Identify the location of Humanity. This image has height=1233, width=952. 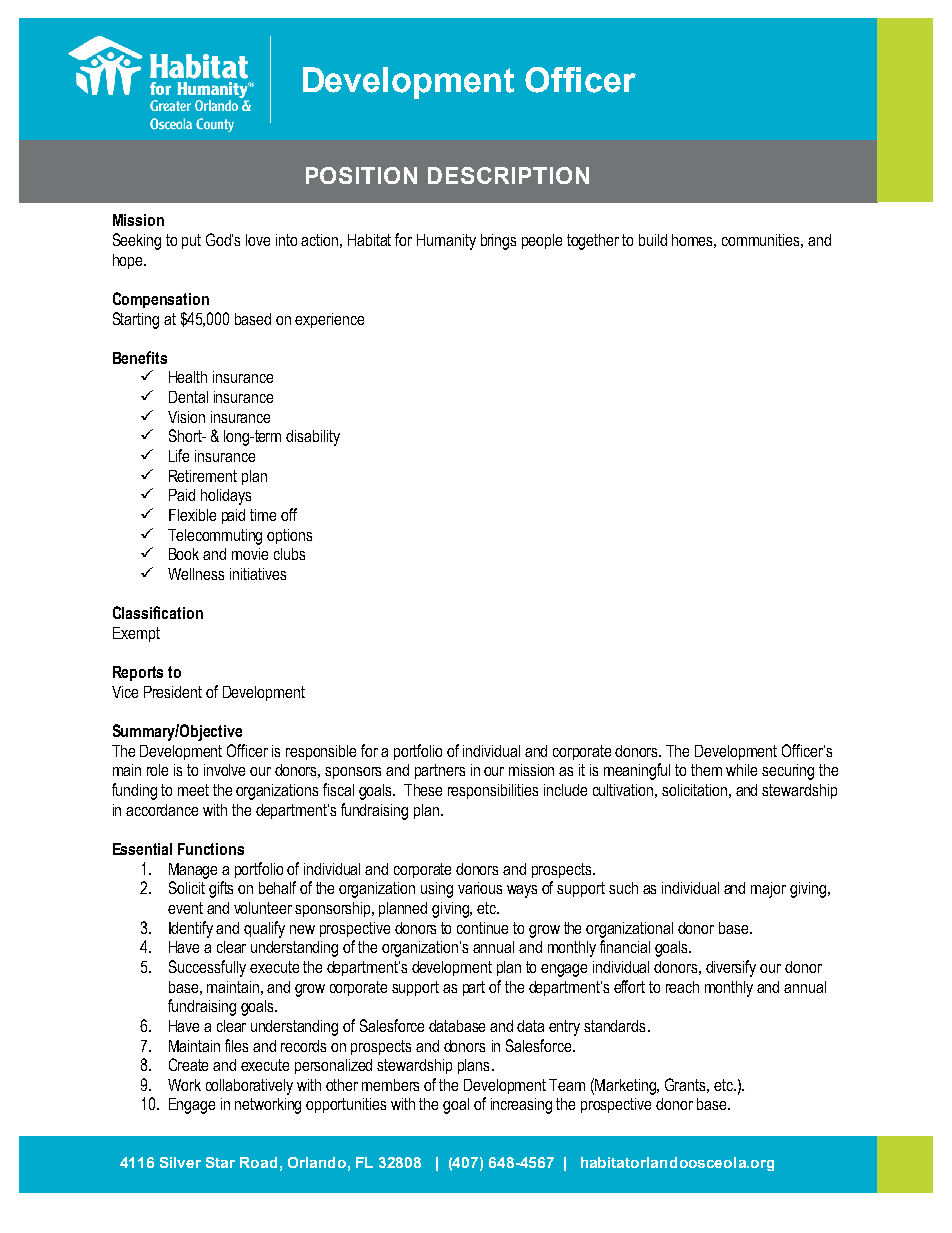
(446, 242).
